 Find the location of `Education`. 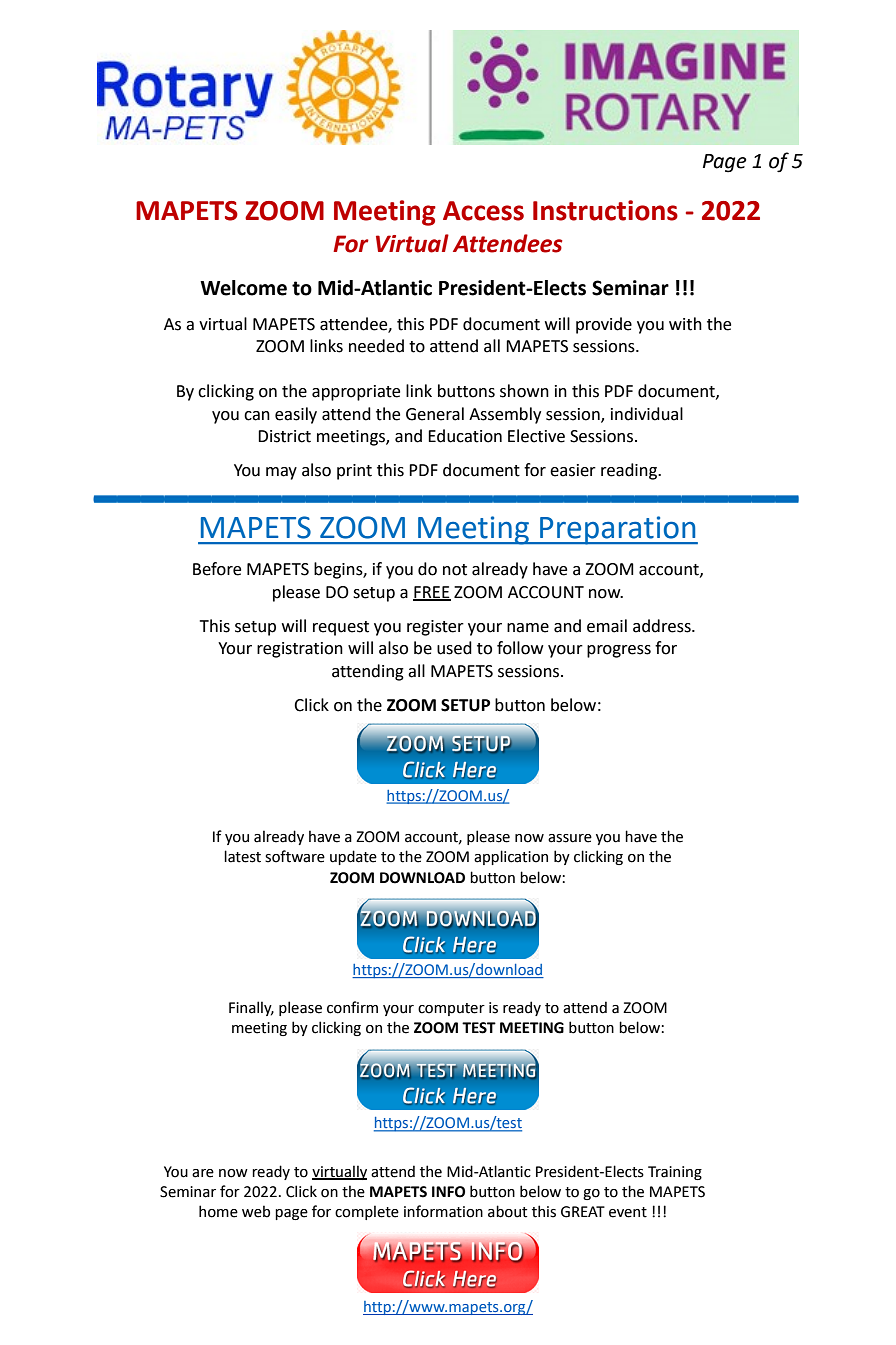

Education is located at coordinates (465, 436).
